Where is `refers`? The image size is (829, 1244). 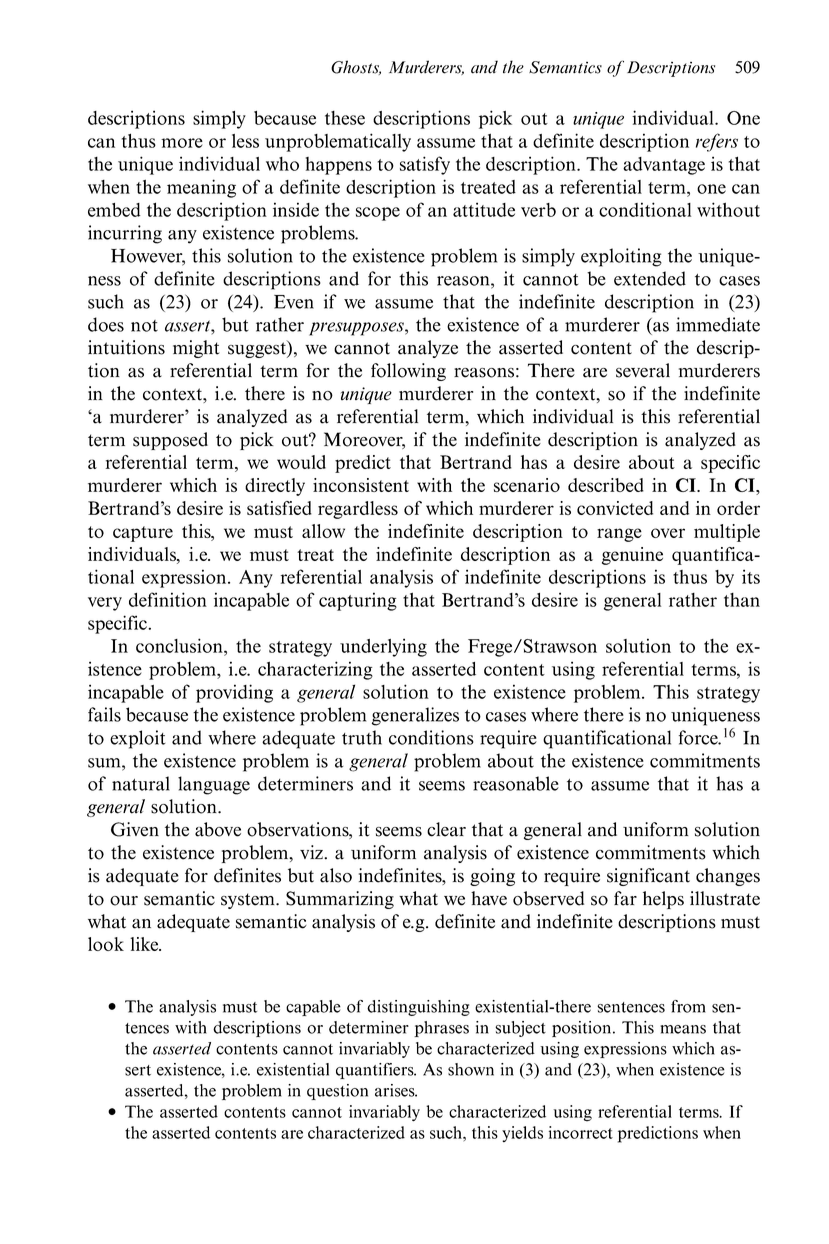
refers is located at coordinates (717, 142).
